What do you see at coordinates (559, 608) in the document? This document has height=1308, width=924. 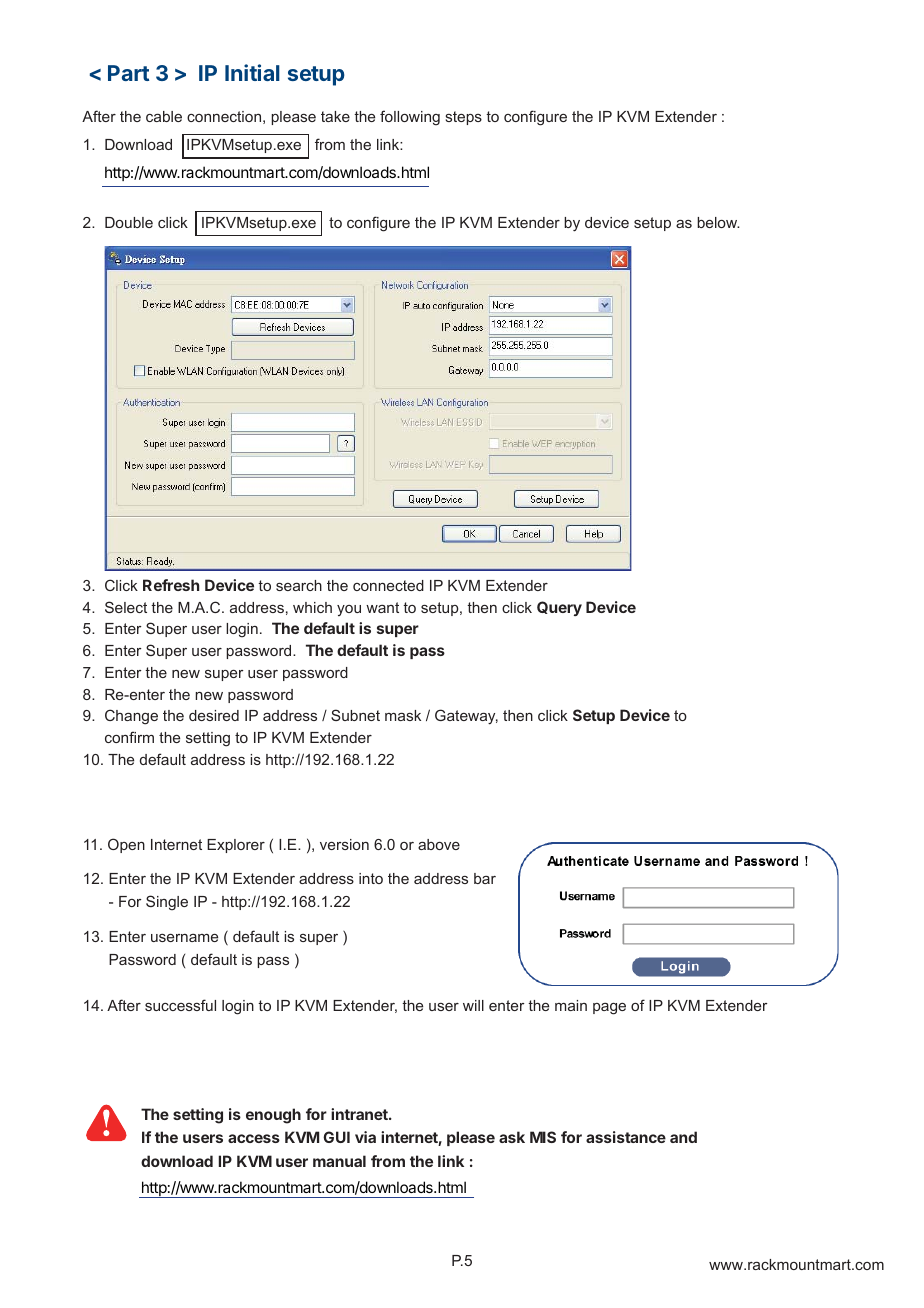 I see `Query` at bounding box center [559, 608].
